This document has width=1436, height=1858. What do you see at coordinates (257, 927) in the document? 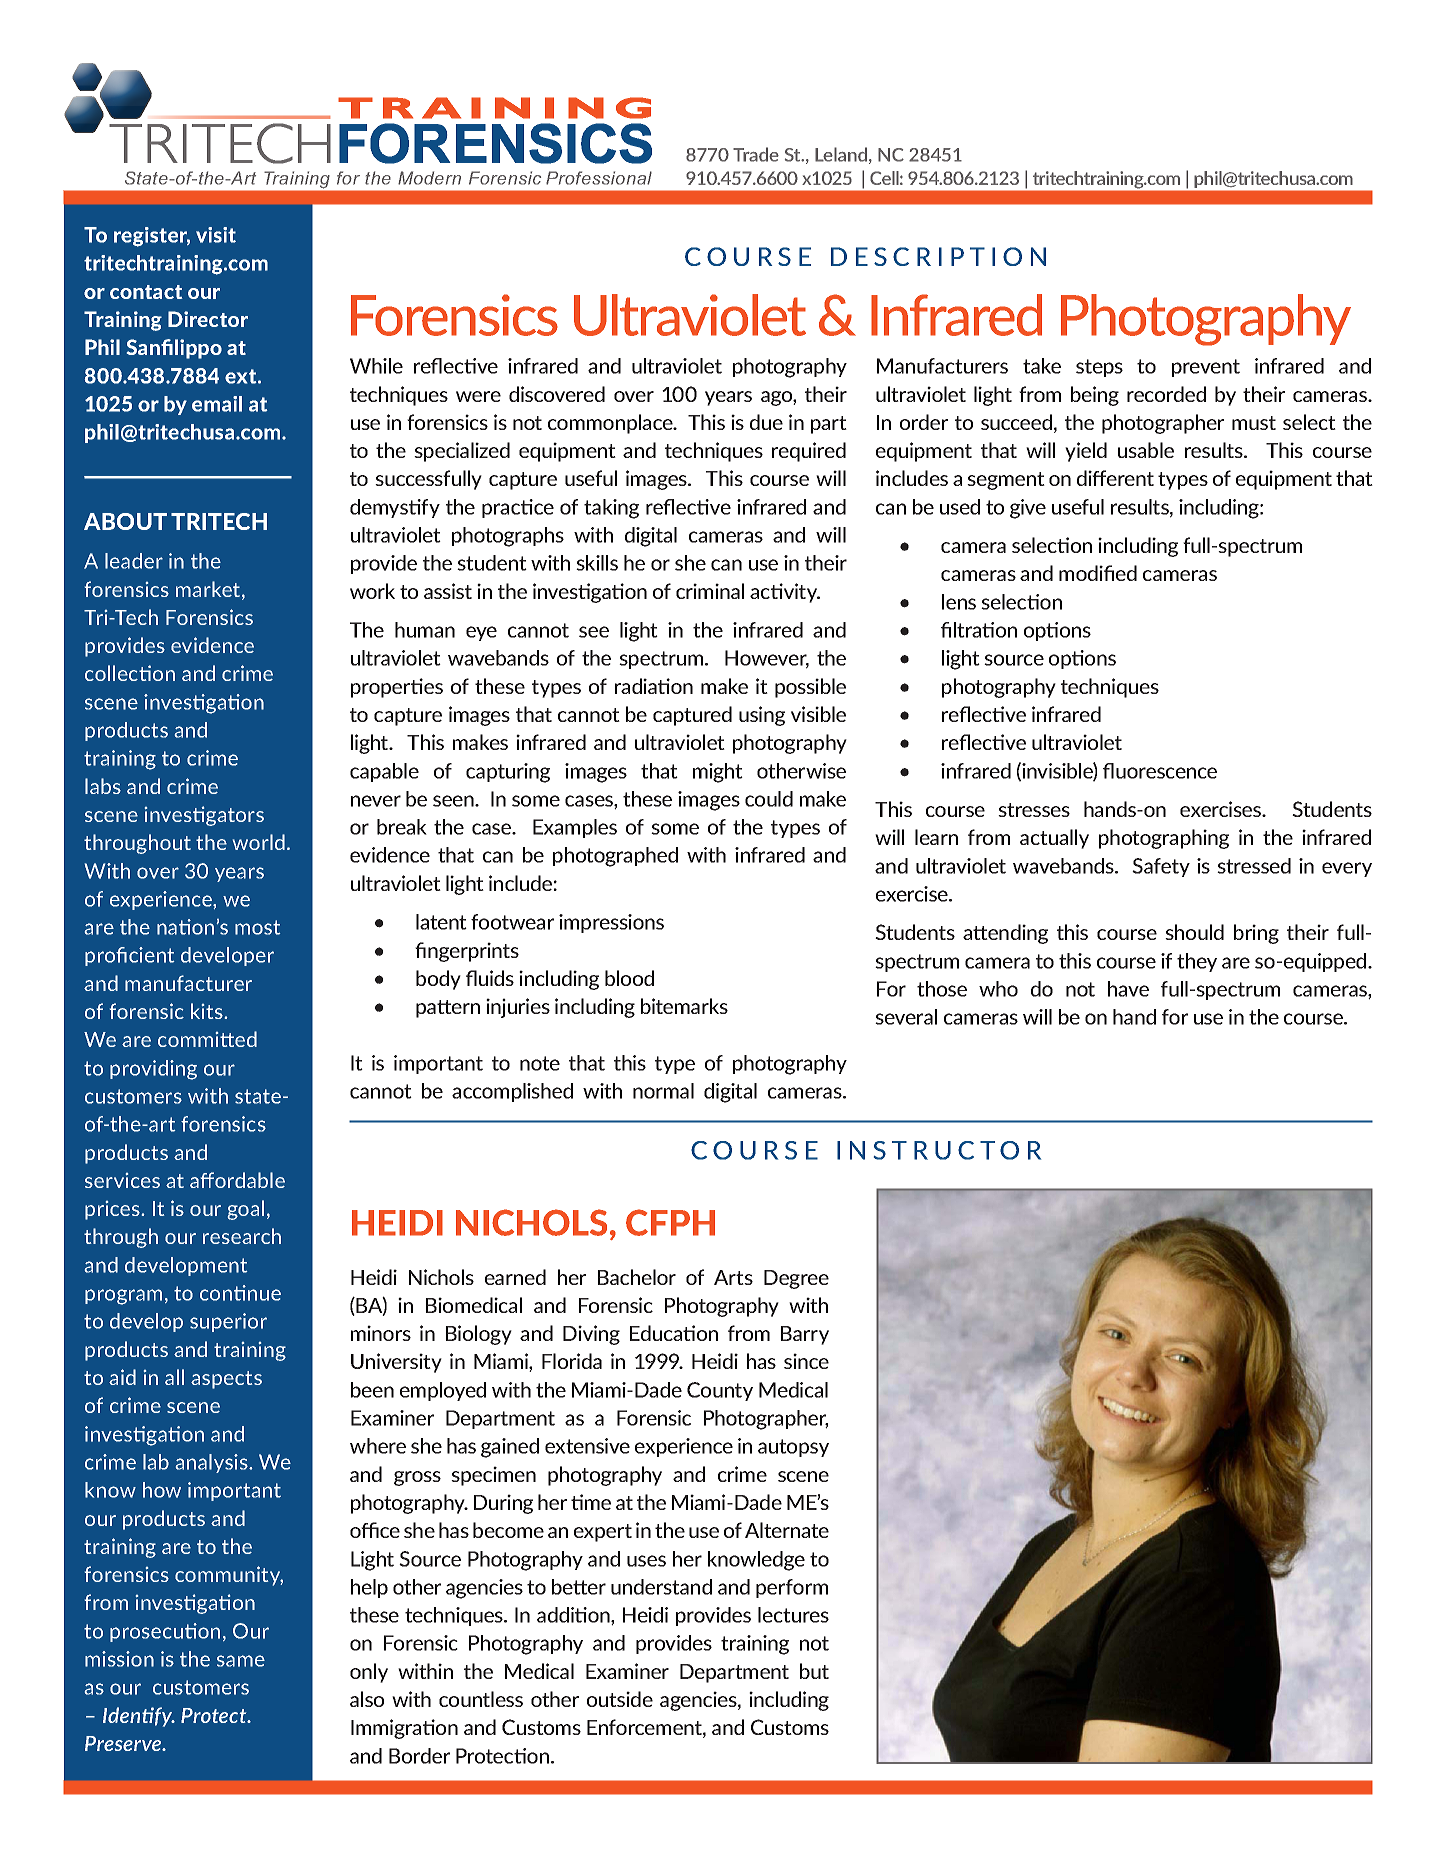
I see `most` at bounding box center [257, 927].
